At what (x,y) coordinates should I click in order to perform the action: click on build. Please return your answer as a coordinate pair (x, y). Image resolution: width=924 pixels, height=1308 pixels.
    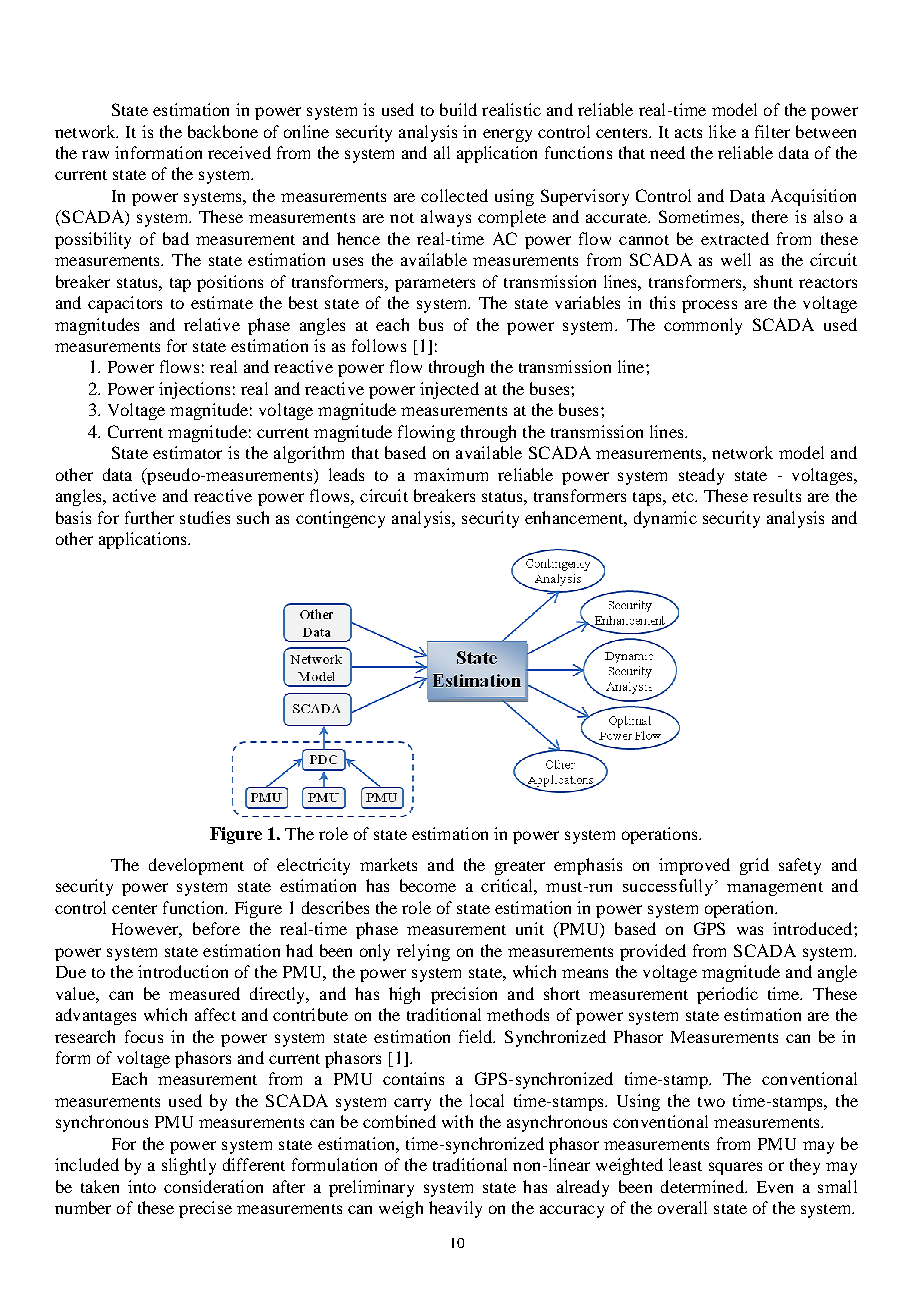
    Looking at the image, I should click on (458, 109).
